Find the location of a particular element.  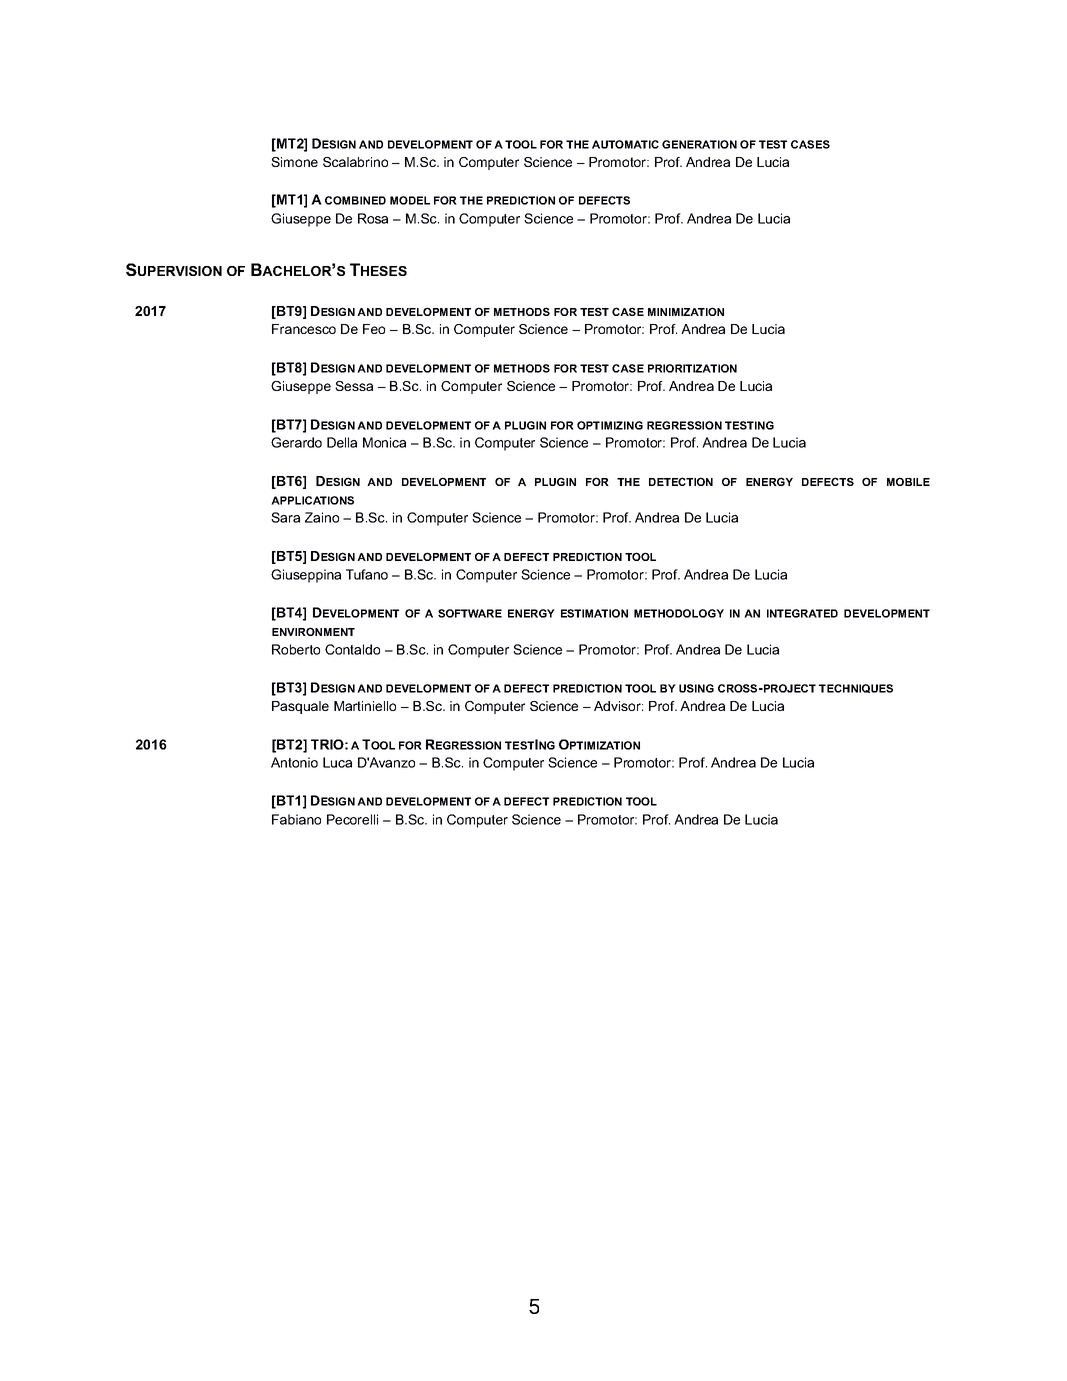

USING is located at coordinates (696, 688).
